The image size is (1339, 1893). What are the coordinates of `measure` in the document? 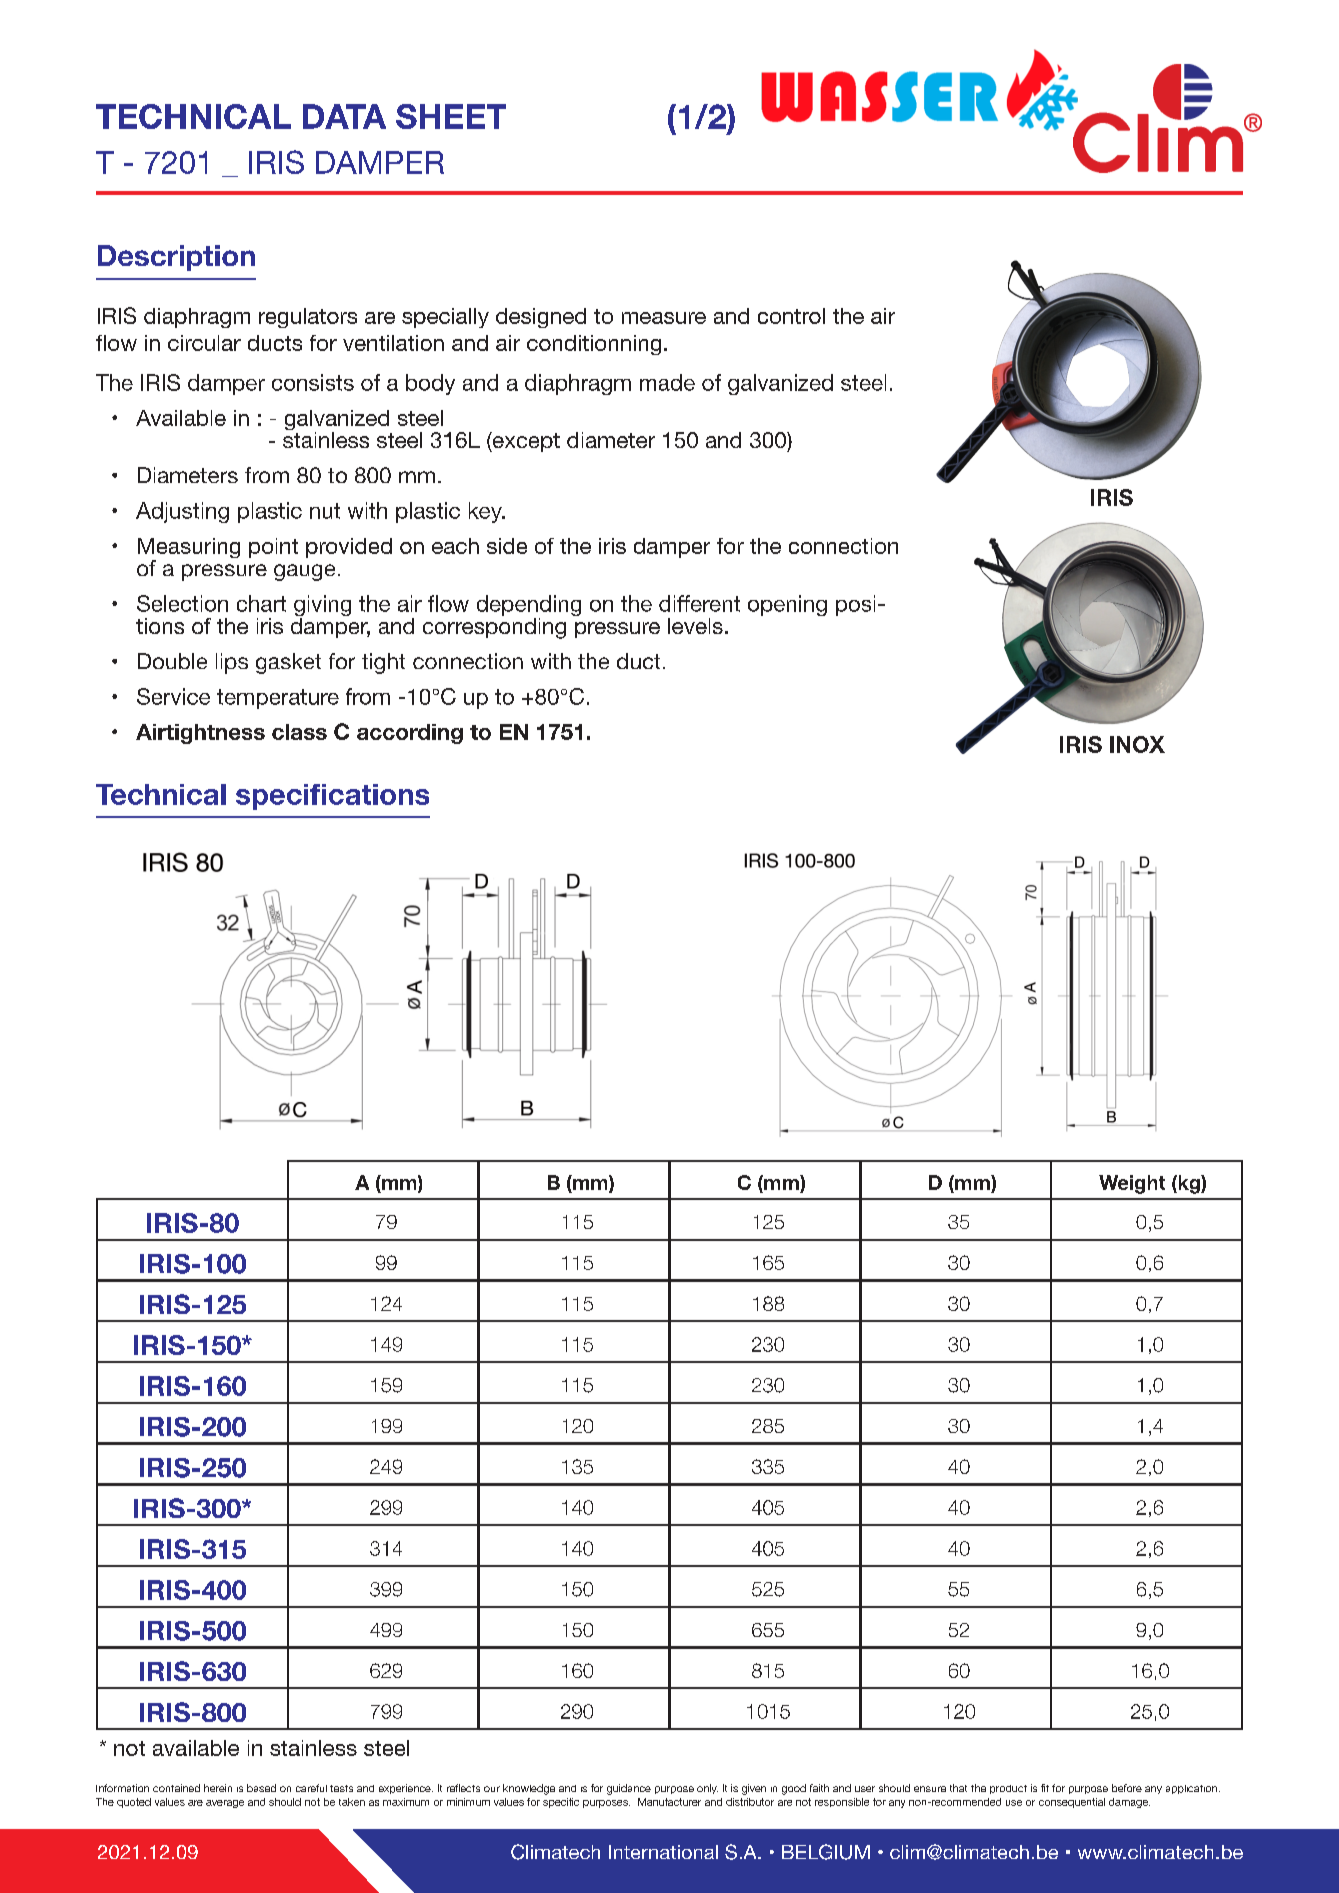 It's located at (664, 318).
